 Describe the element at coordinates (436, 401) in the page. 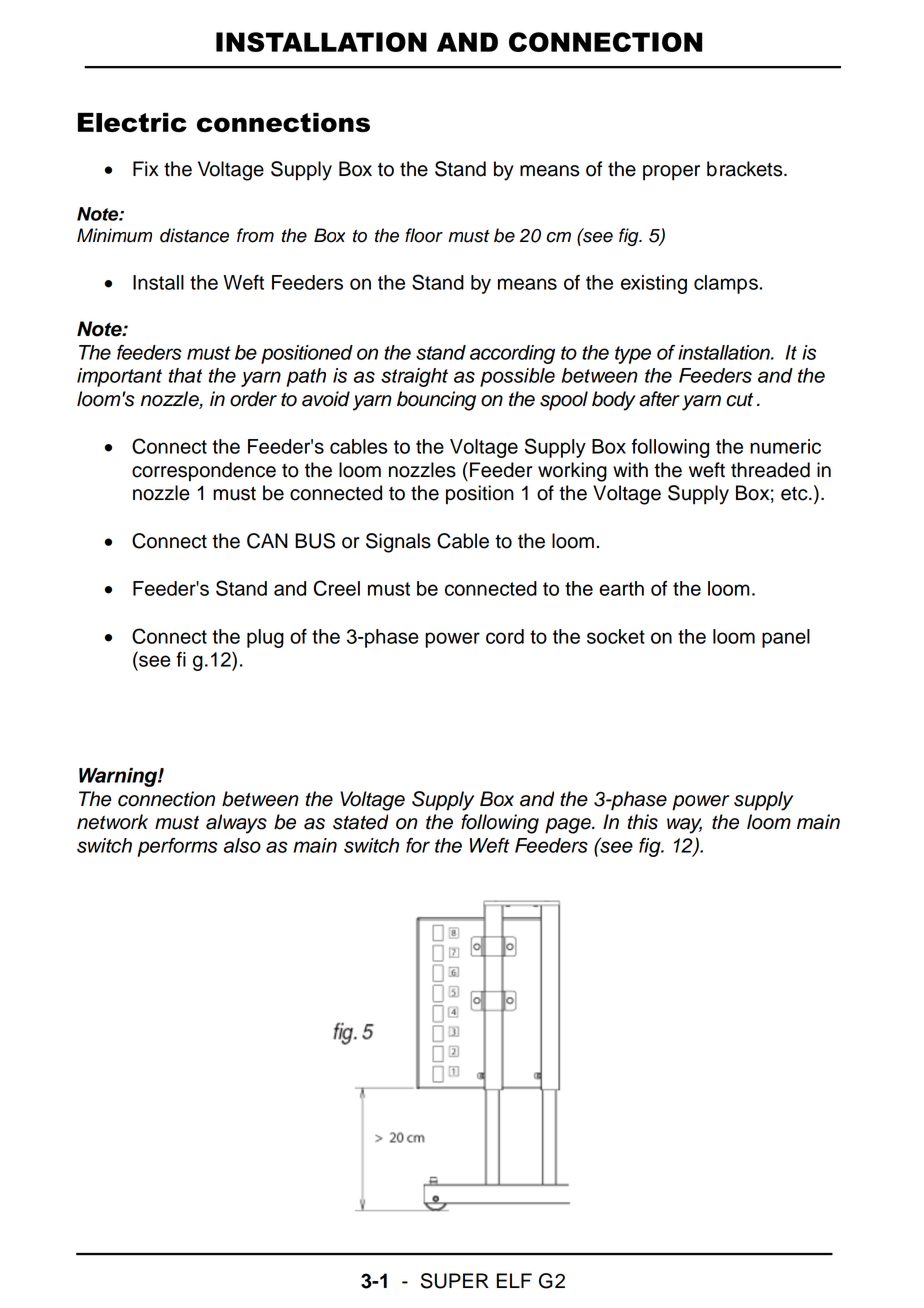

I see `bouncing` at that location.
